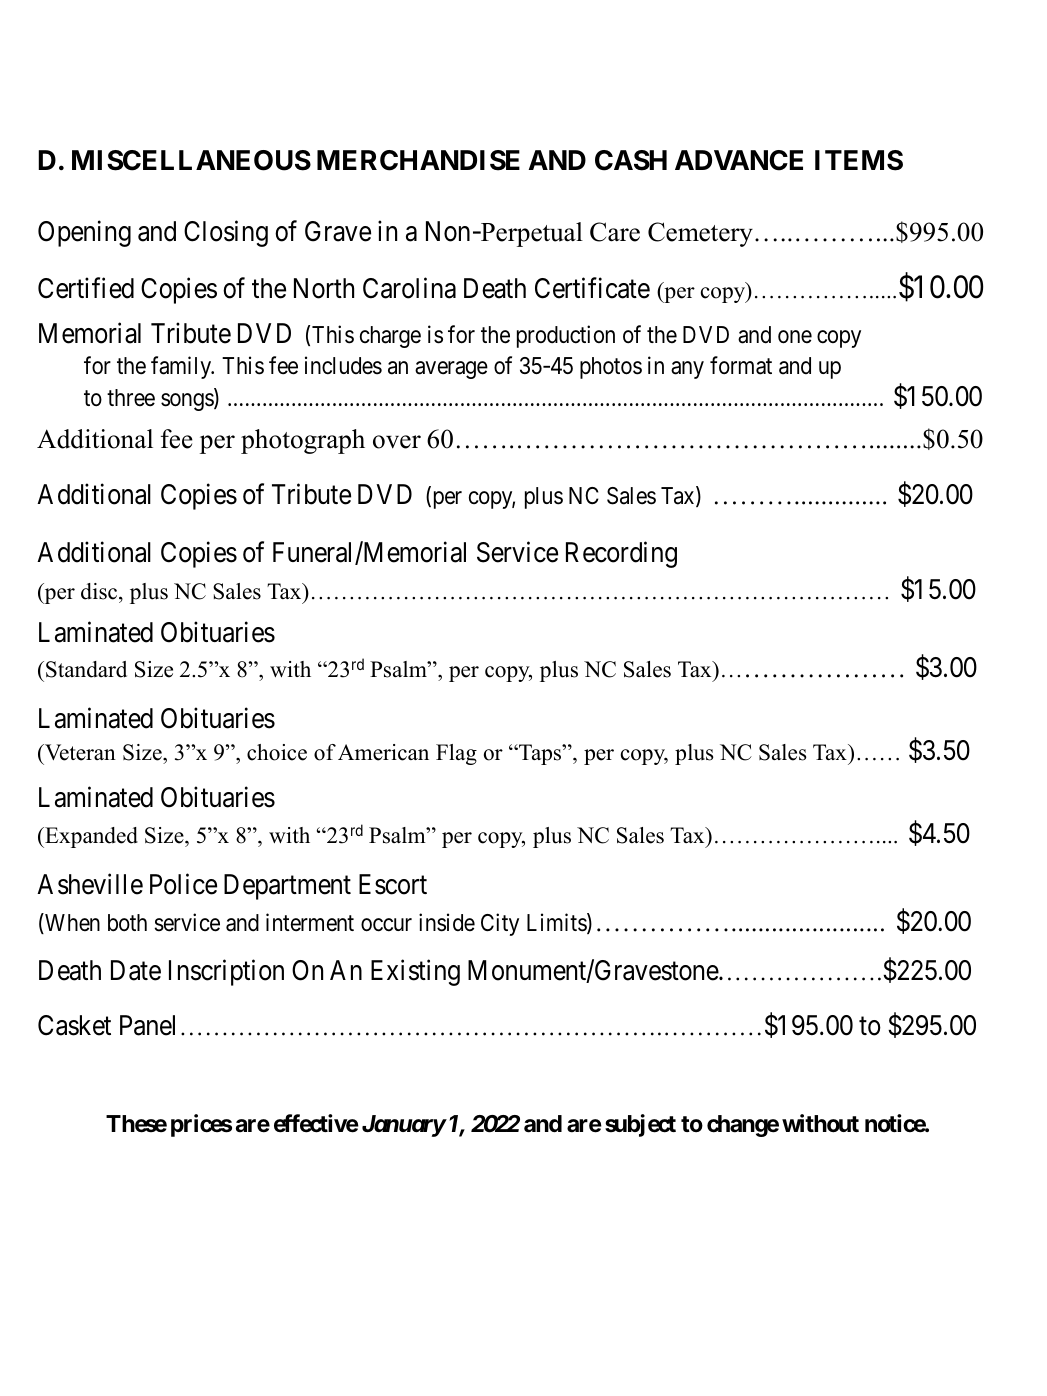  Describe the element at coordinates (74, 1025) in the page. I see `Casket` at that location.
